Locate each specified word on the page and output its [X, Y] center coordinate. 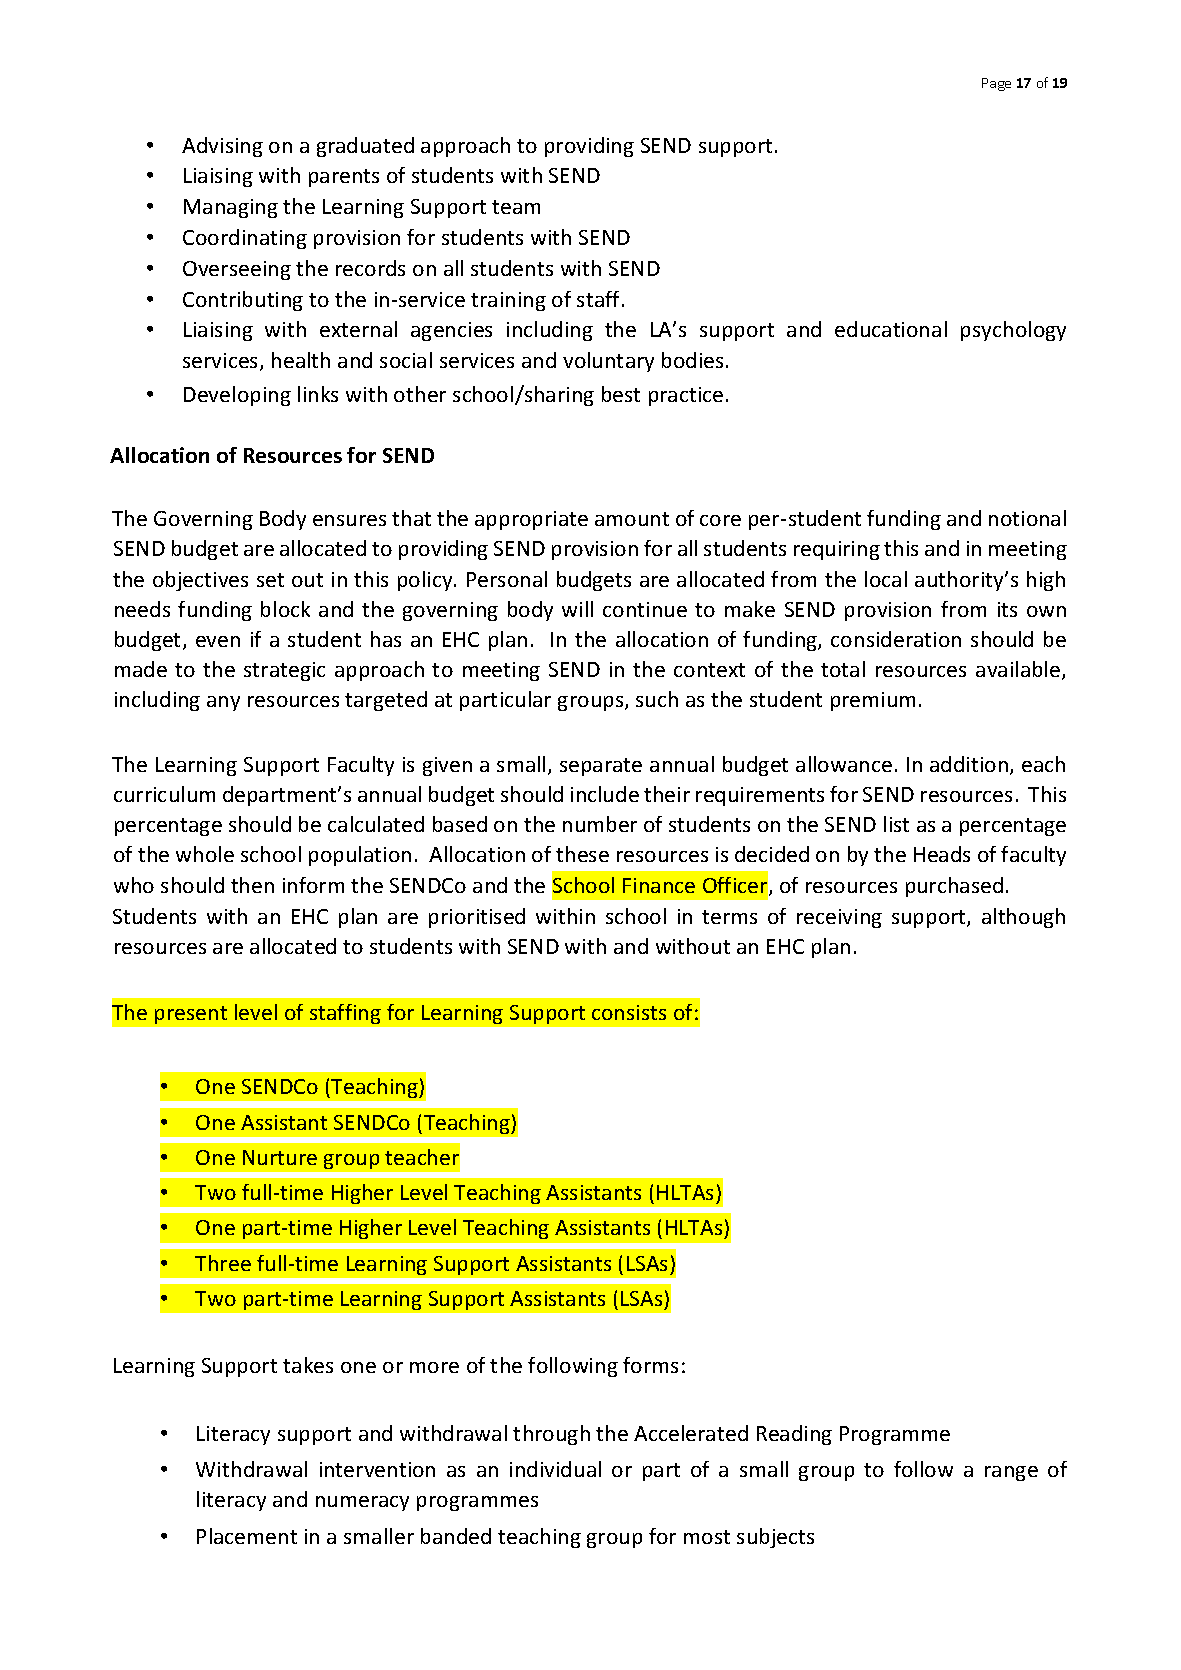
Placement [247, 1536]
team [516, 207]
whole [205, 854]
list [896, 824]
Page [996, 84]
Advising [222, 147]
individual [555, 1469]
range [1011, 1473]
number [600, 824]
